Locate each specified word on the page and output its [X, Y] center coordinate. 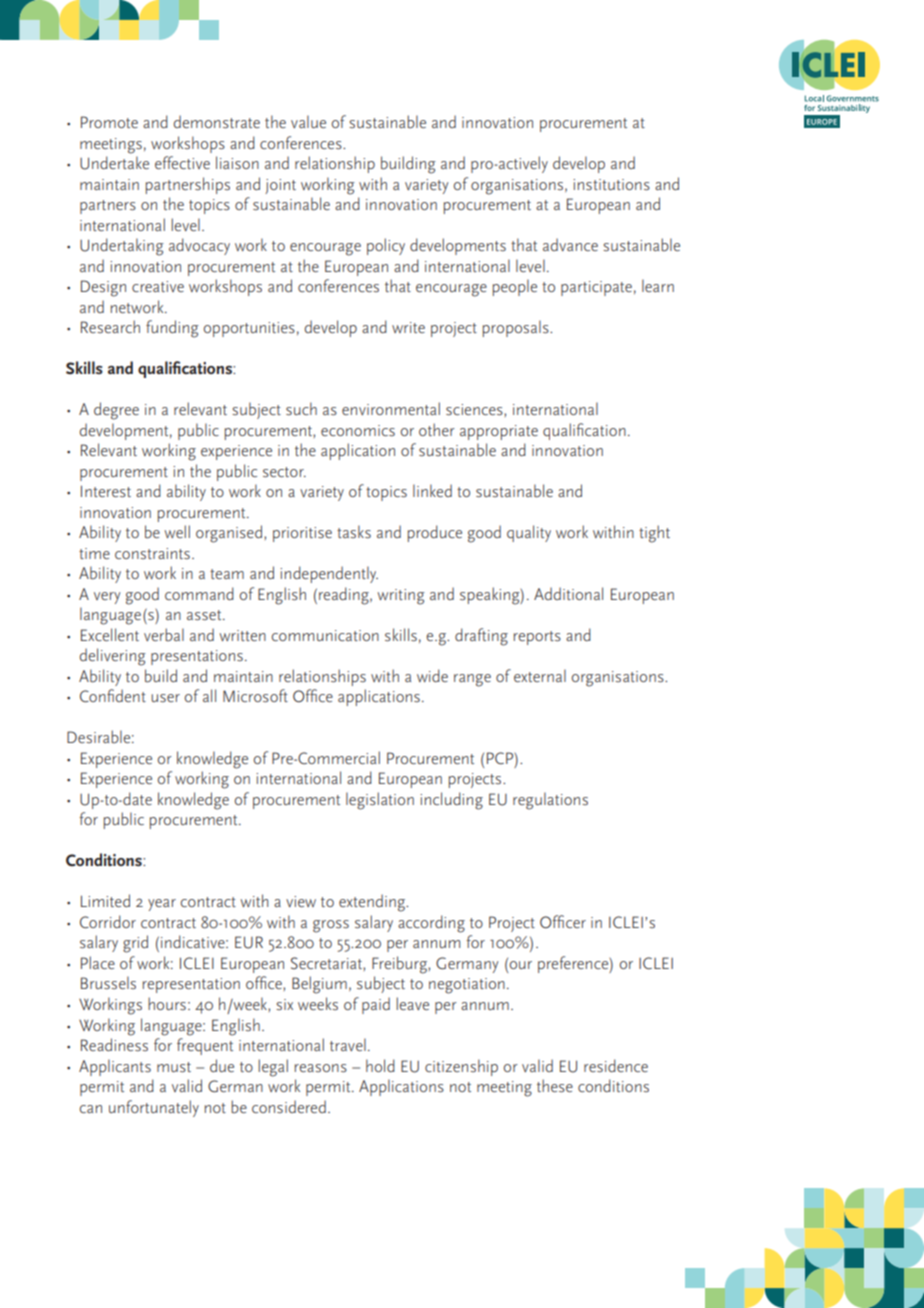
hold [380, 1065]
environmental [391, 408]
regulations [550, 801]
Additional [568, 593]
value [308, 121]
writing [401, 597]
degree [116, 411]
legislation [380, 801]
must [174, 1067]
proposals [517, 328]
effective [182, 162]
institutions [611, 184]
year [162, 905]
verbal [164, 634]
